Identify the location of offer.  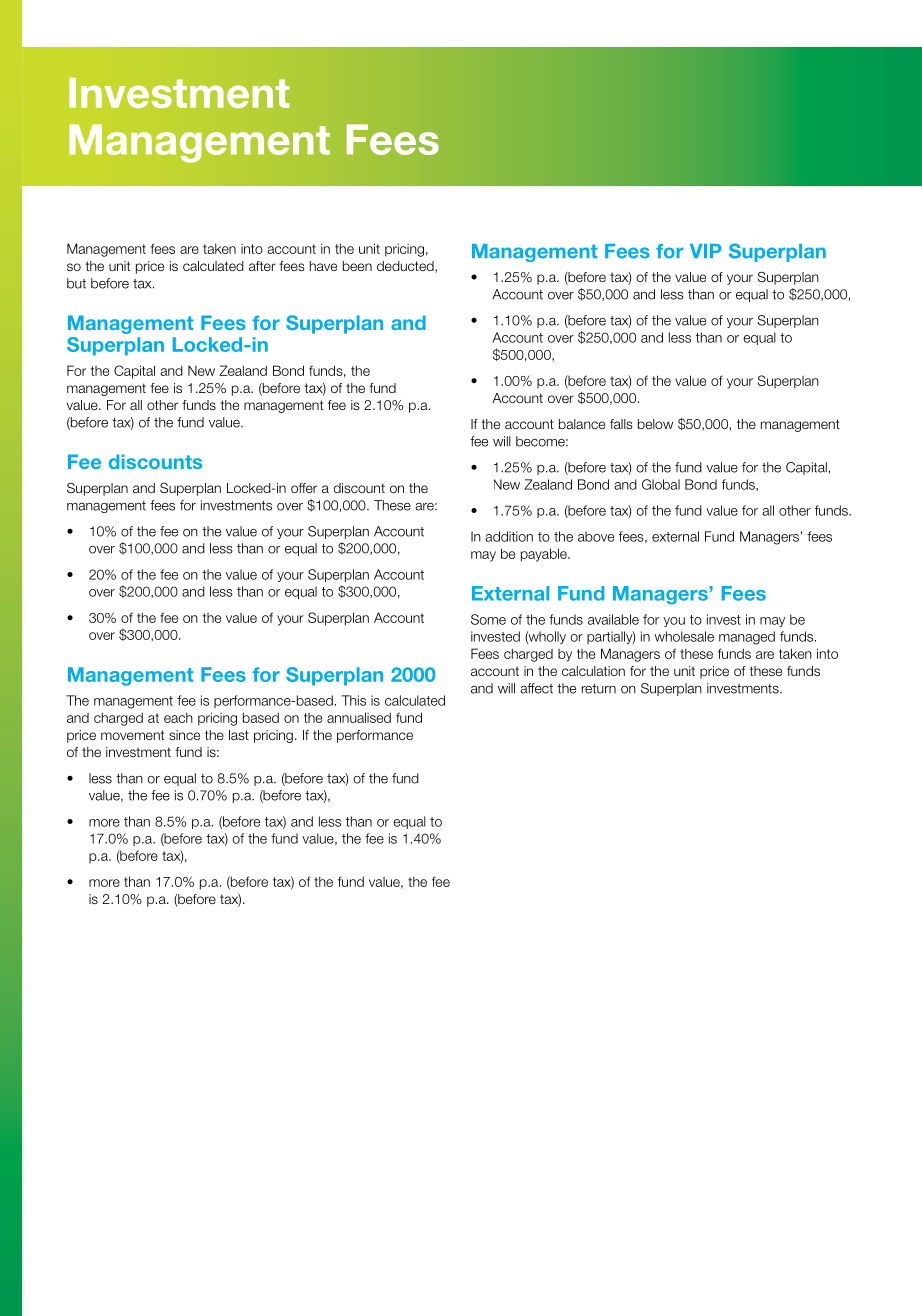
(304, 488).
